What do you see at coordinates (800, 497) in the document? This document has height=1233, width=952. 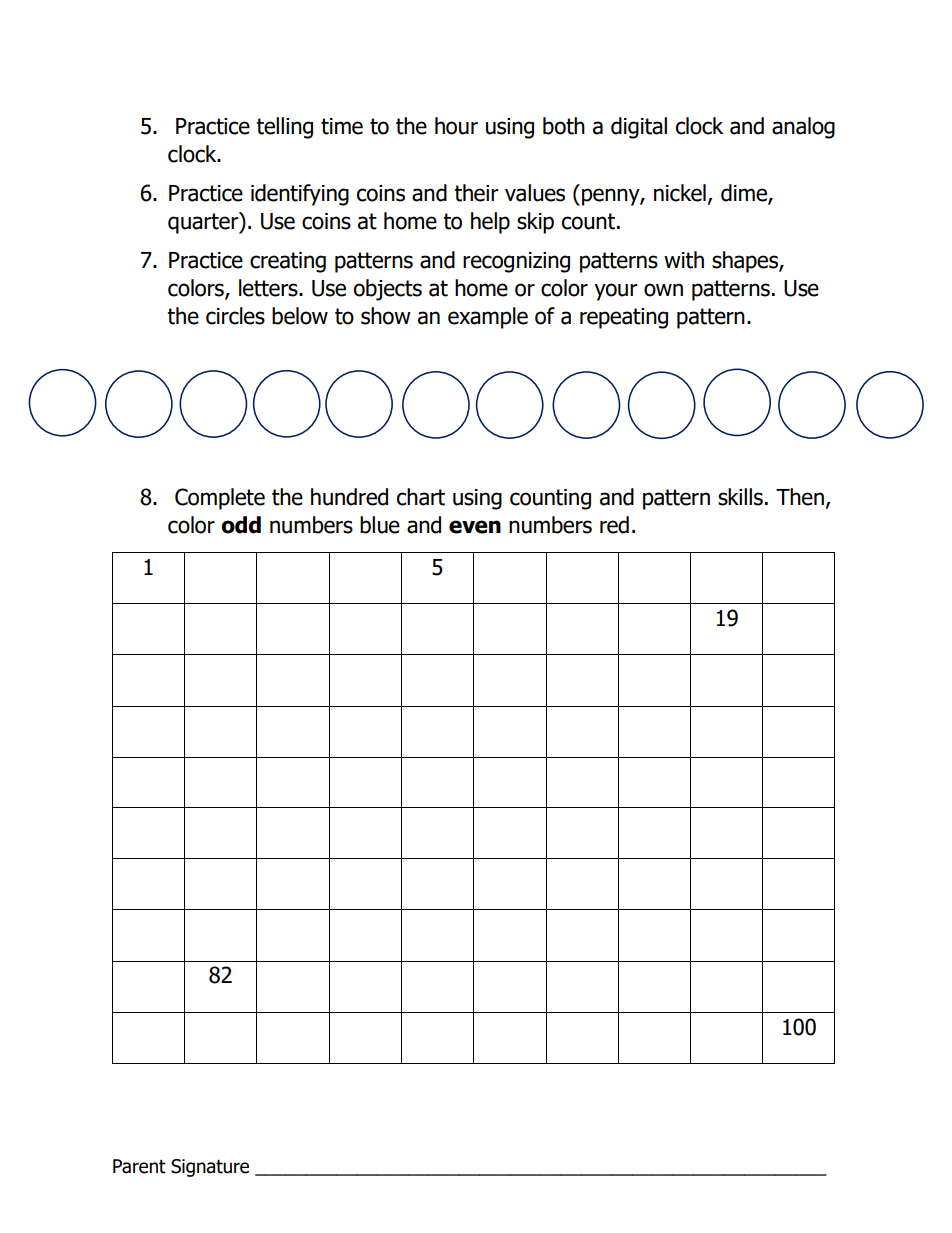 I see `Then` at bounding box center [800, 497].
